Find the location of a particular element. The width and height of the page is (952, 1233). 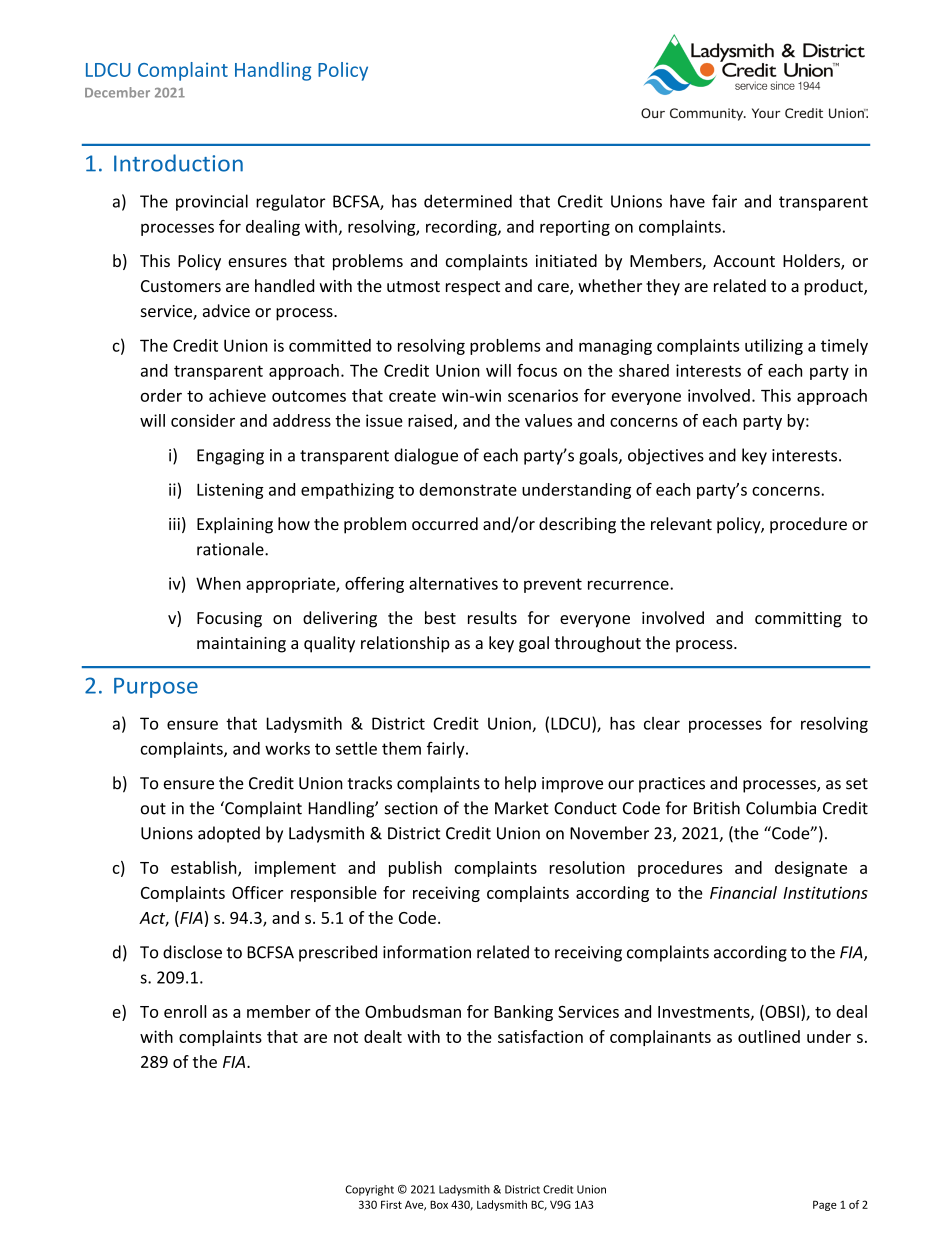

Market is located at coordinates (522, 808).
